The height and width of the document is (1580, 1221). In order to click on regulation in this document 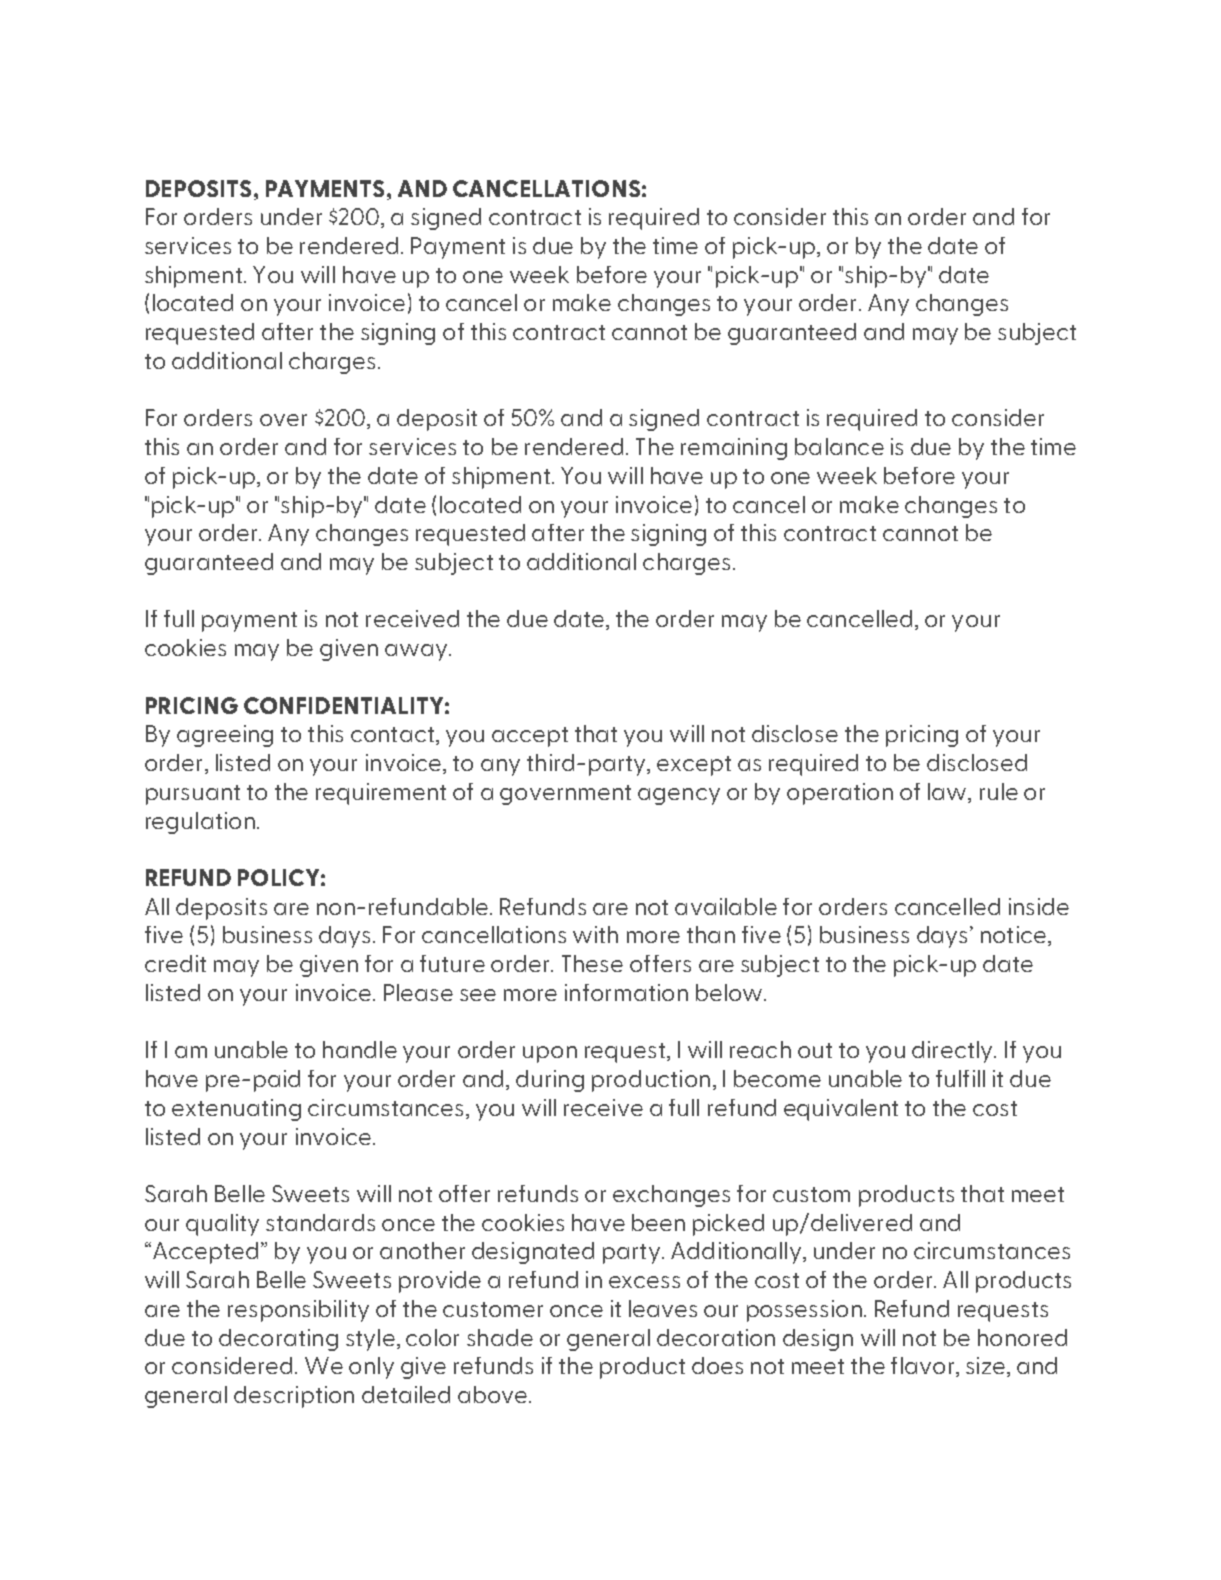, I will do `click(200, 823)`.
